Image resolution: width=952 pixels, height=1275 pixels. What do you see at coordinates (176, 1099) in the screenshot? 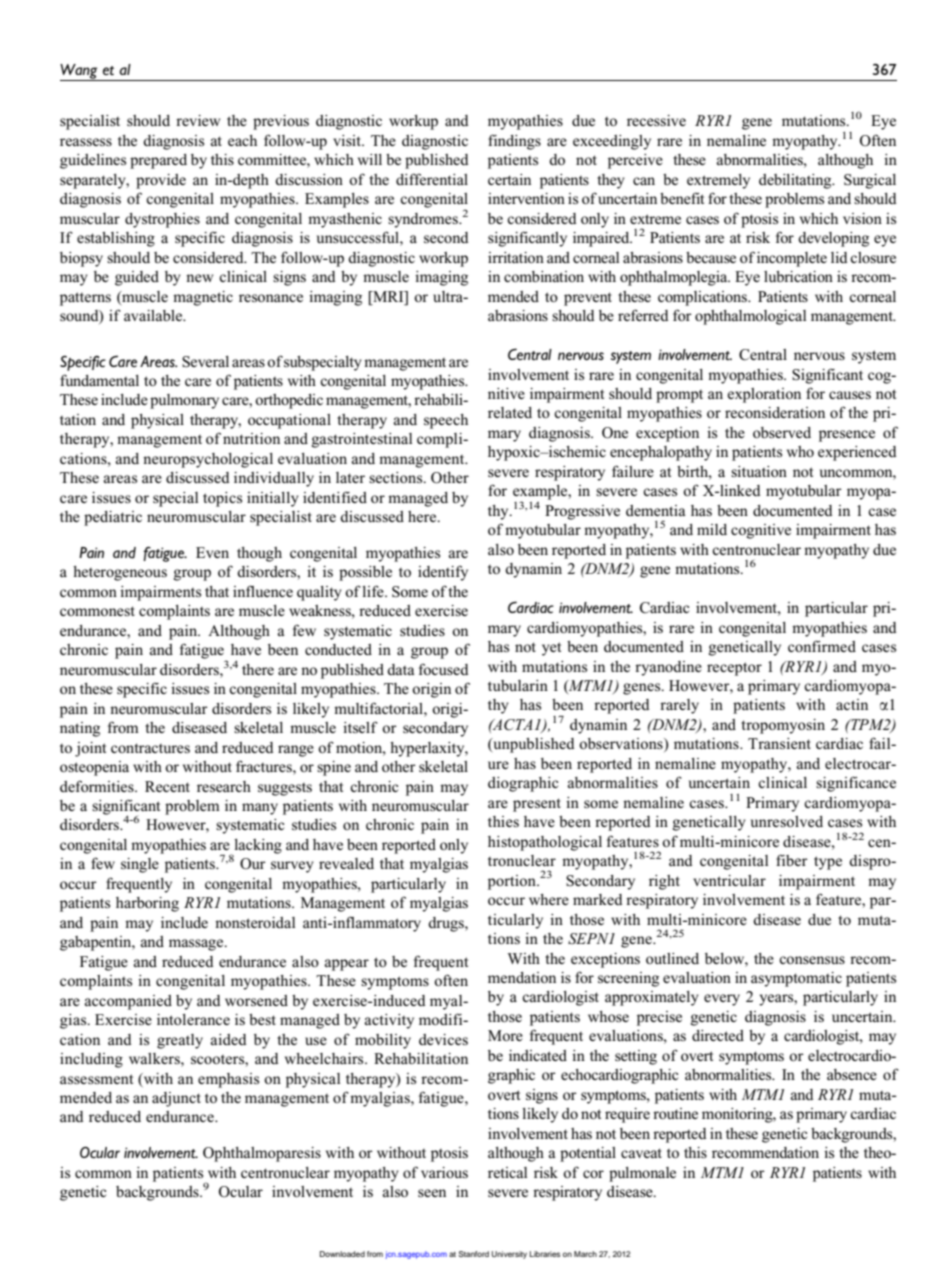
I see `adjunct` at bounding box center [176, 1099].
